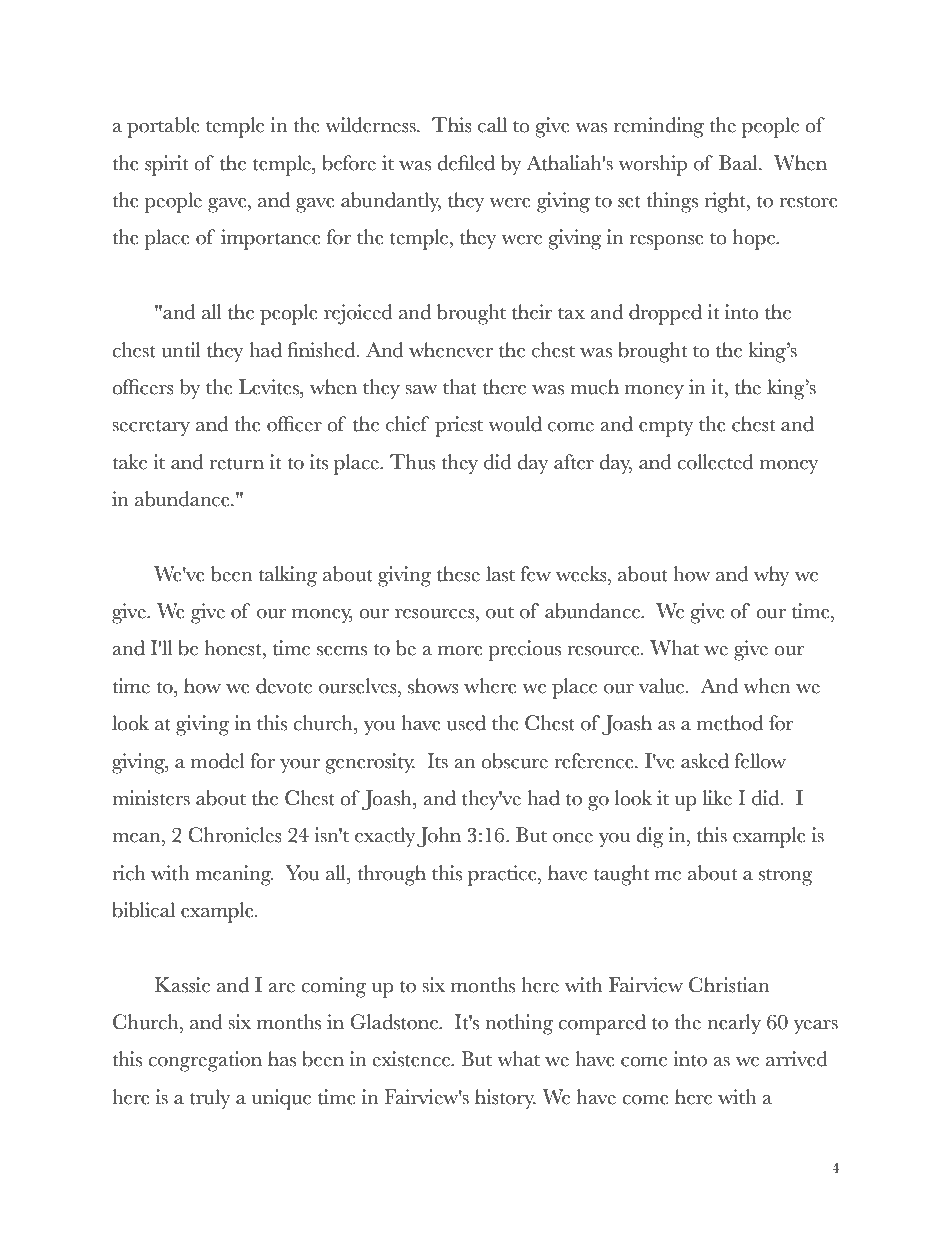  I want to click on fellow, so click(760, 761).
